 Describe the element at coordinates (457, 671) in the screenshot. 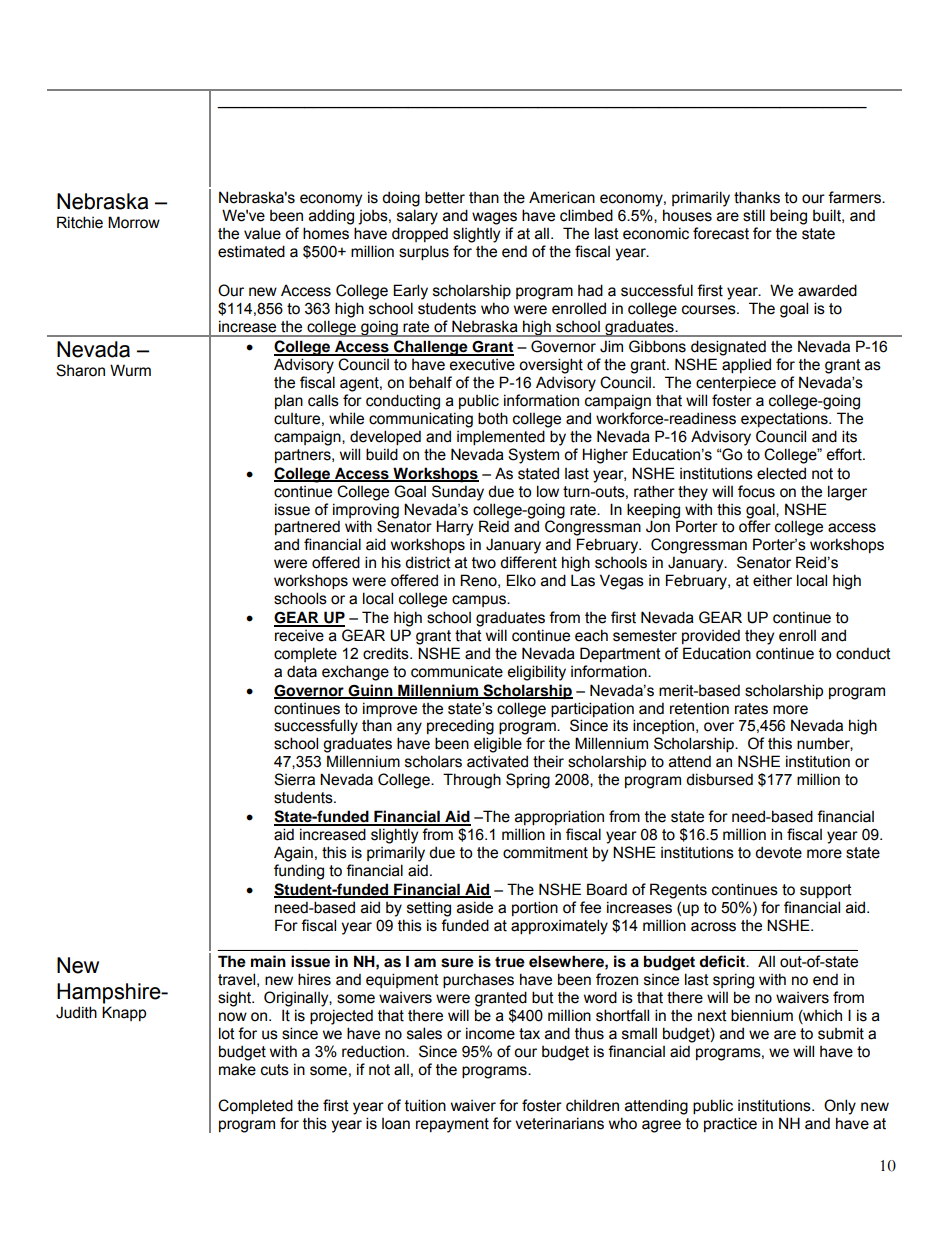

I see `communicate` at that location.
